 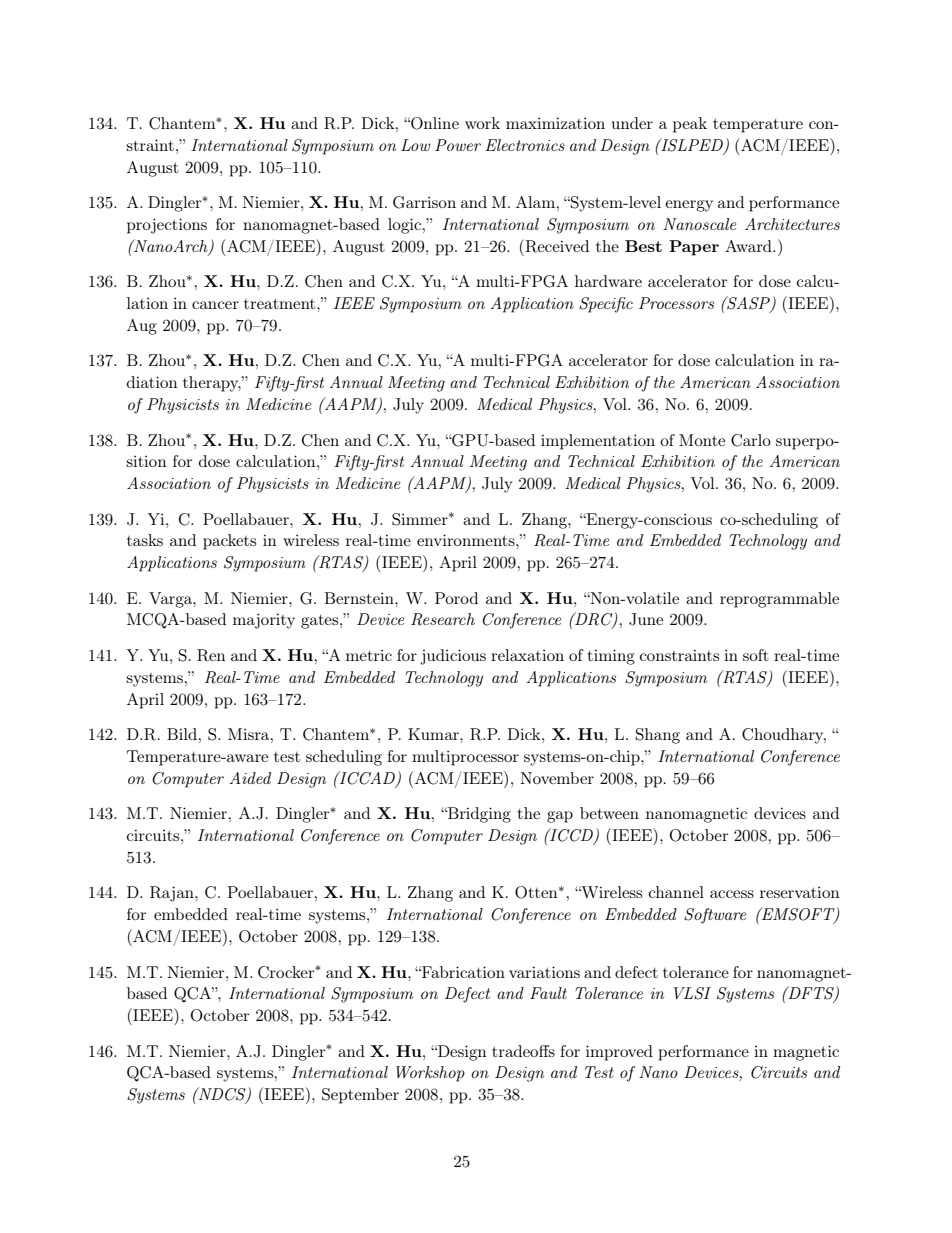 What do you see at coordinates (523, 1051) in the document?
I see `tradeoffs` at bounding box center [523, 1051].
